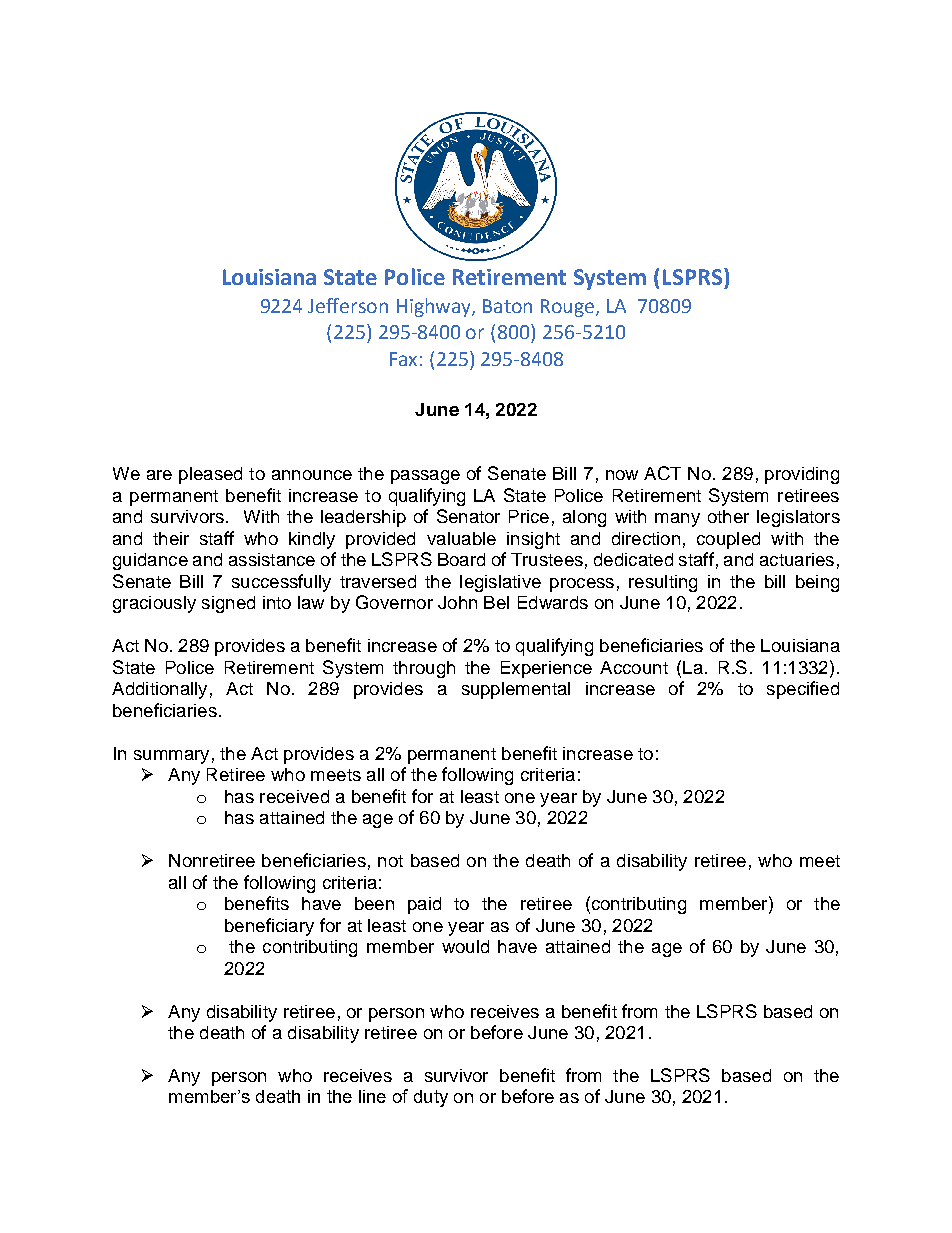 The image size is (952, 1233). I want to click on supplemental, so click(516, 690).
